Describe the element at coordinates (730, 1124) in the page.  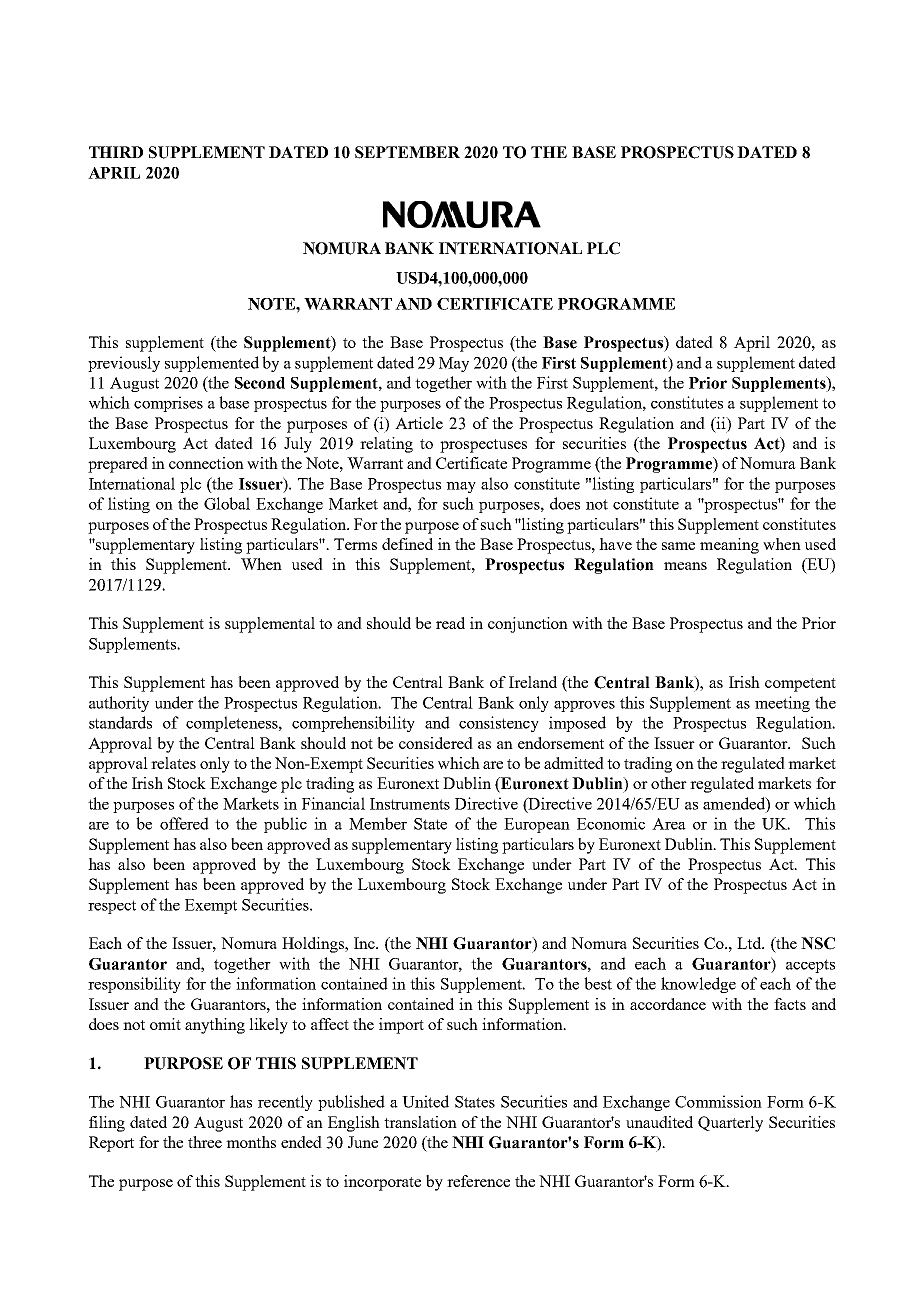
I see `Quarterly` at that location.
